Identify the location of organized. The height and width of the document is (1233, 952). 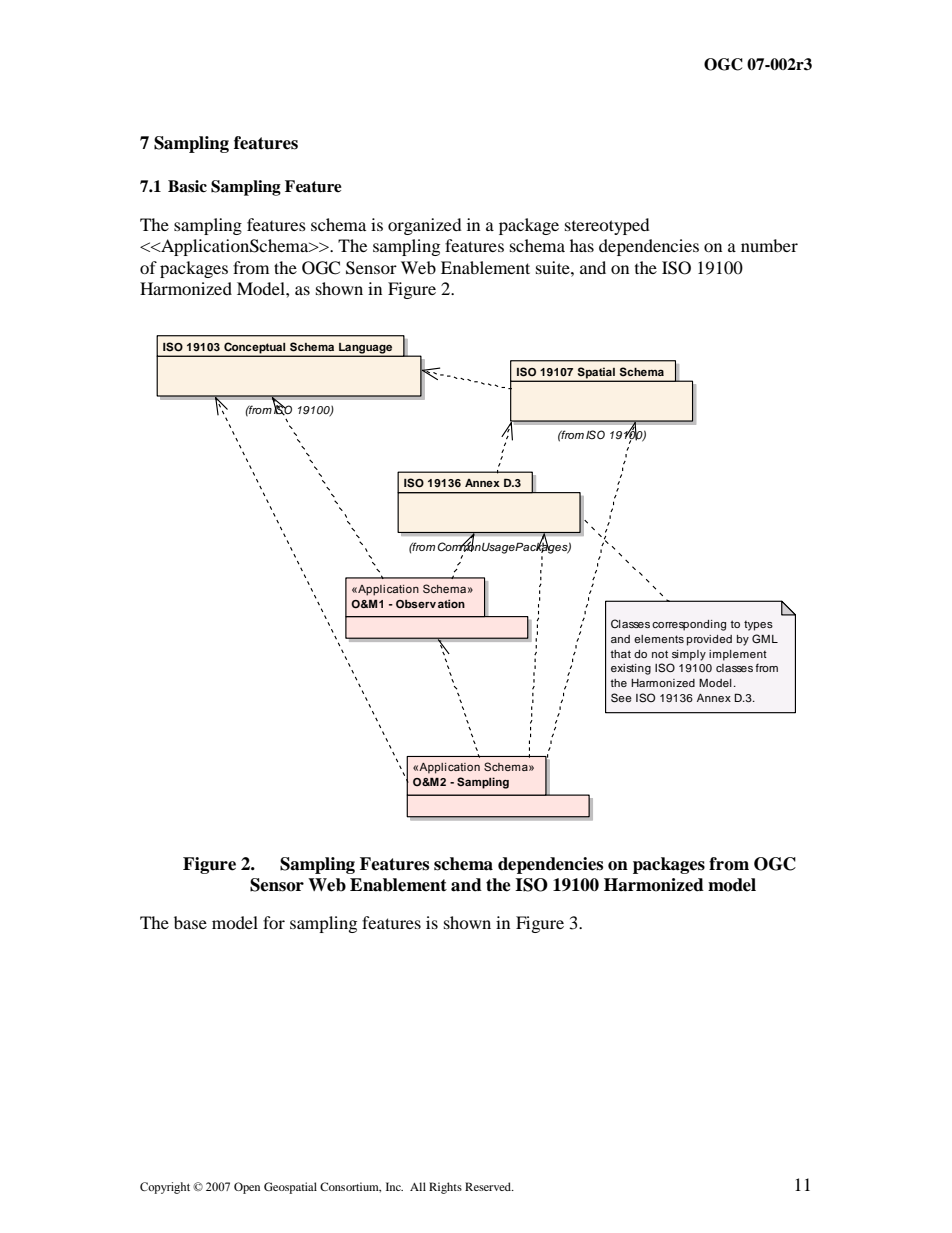
(425, 226).
